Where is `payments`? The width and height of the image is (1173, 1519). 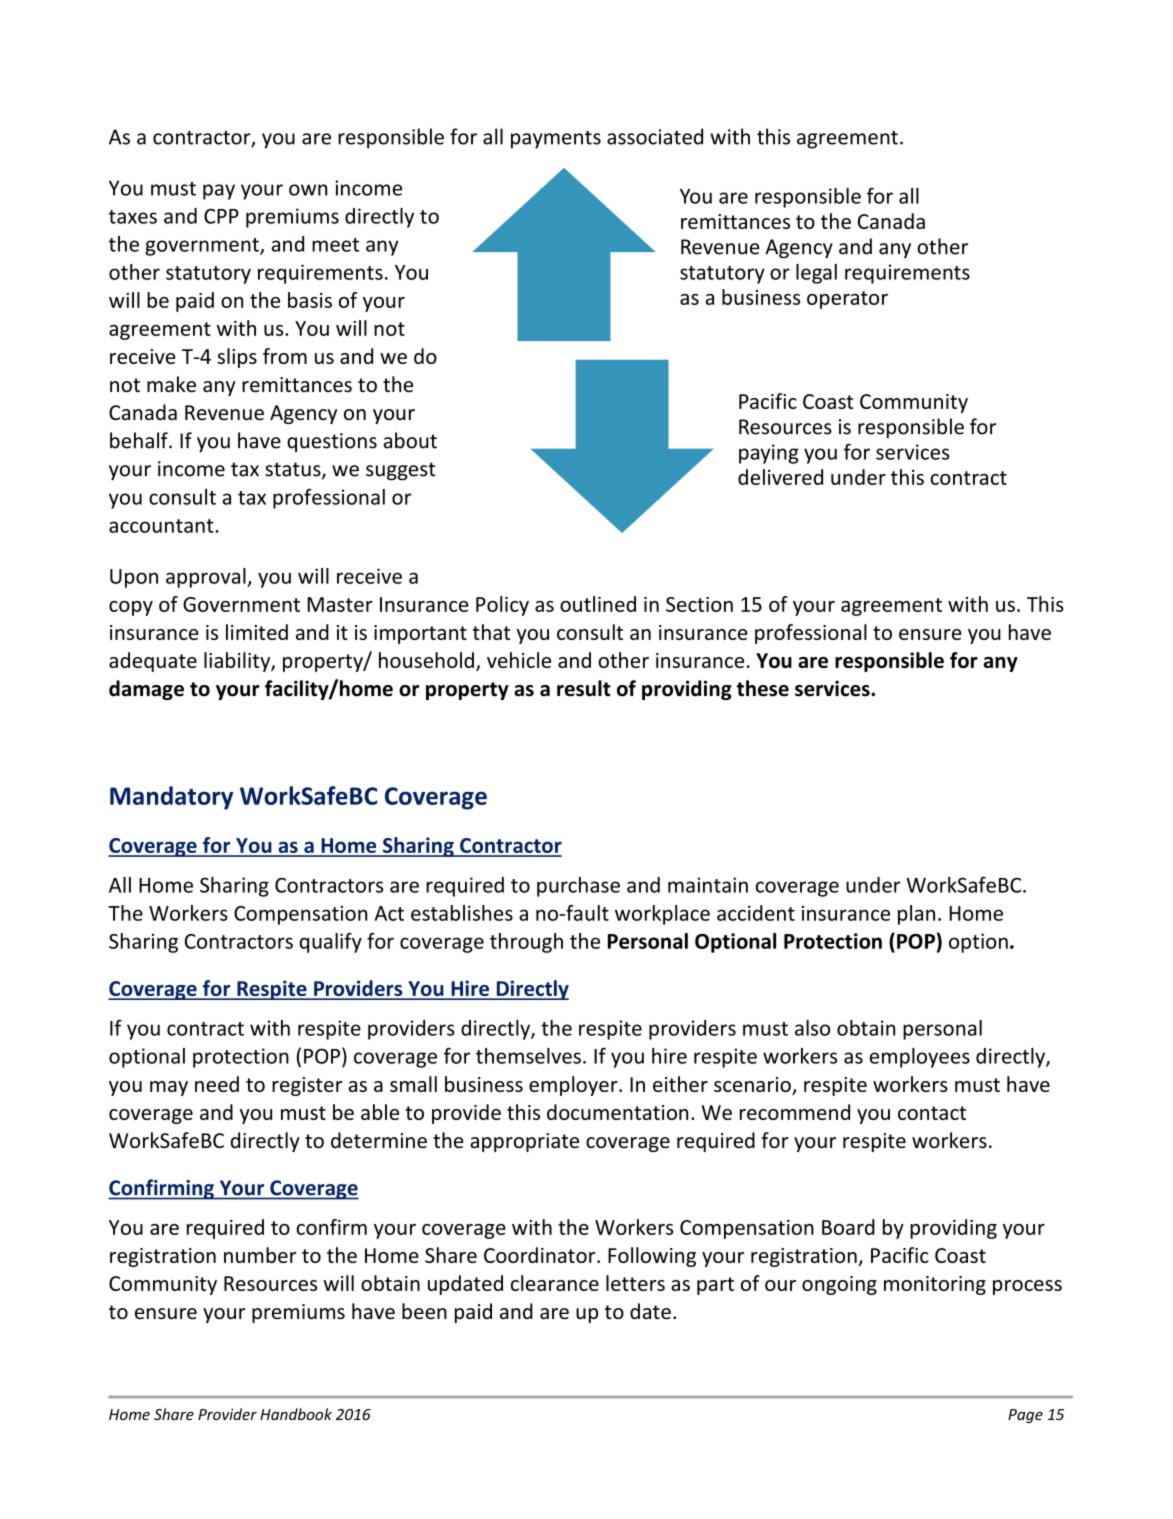 payments is located at coordinates (556, 140).
